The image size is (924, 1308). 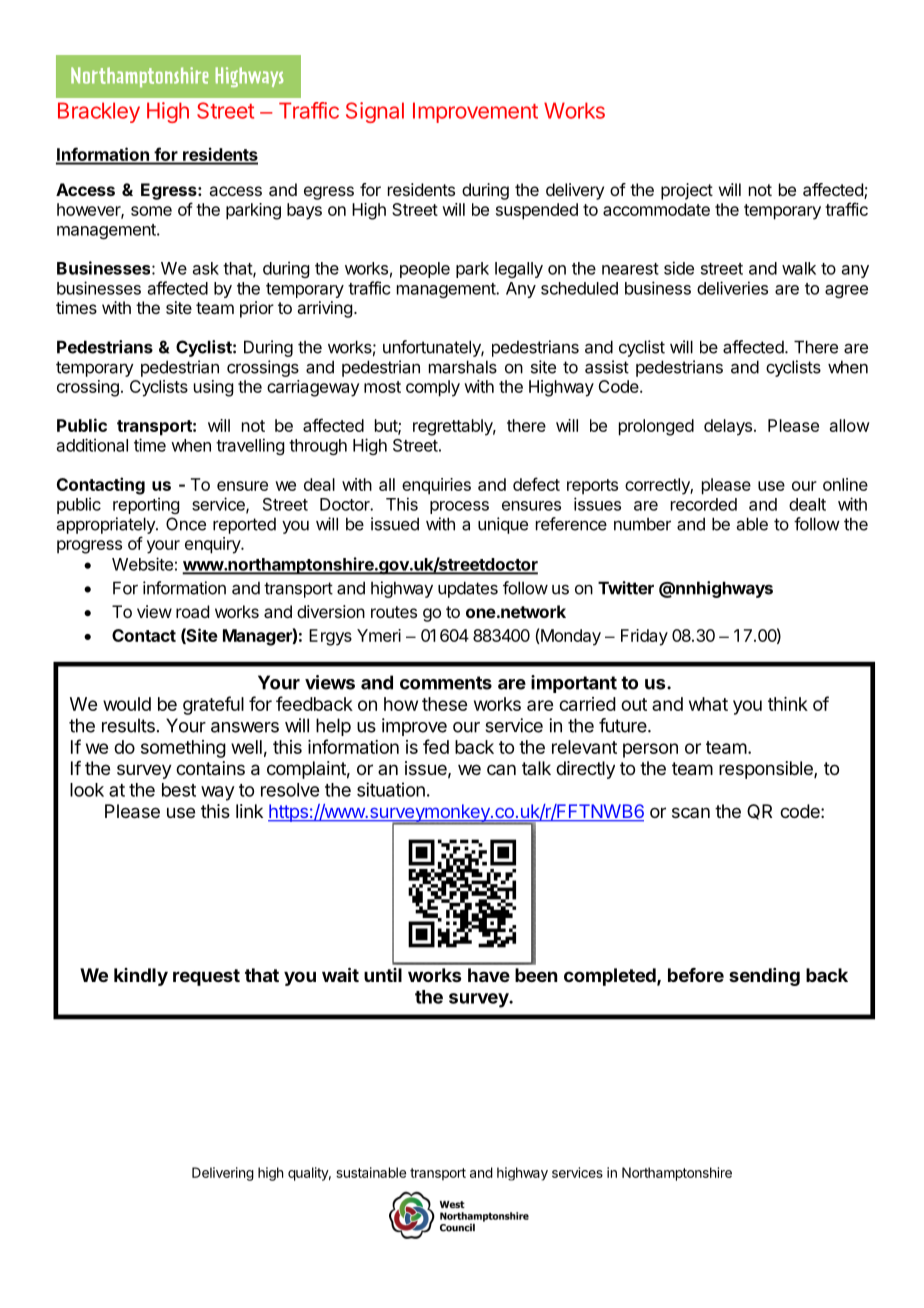 I want to click on sending, so click(x=764, y=977).
